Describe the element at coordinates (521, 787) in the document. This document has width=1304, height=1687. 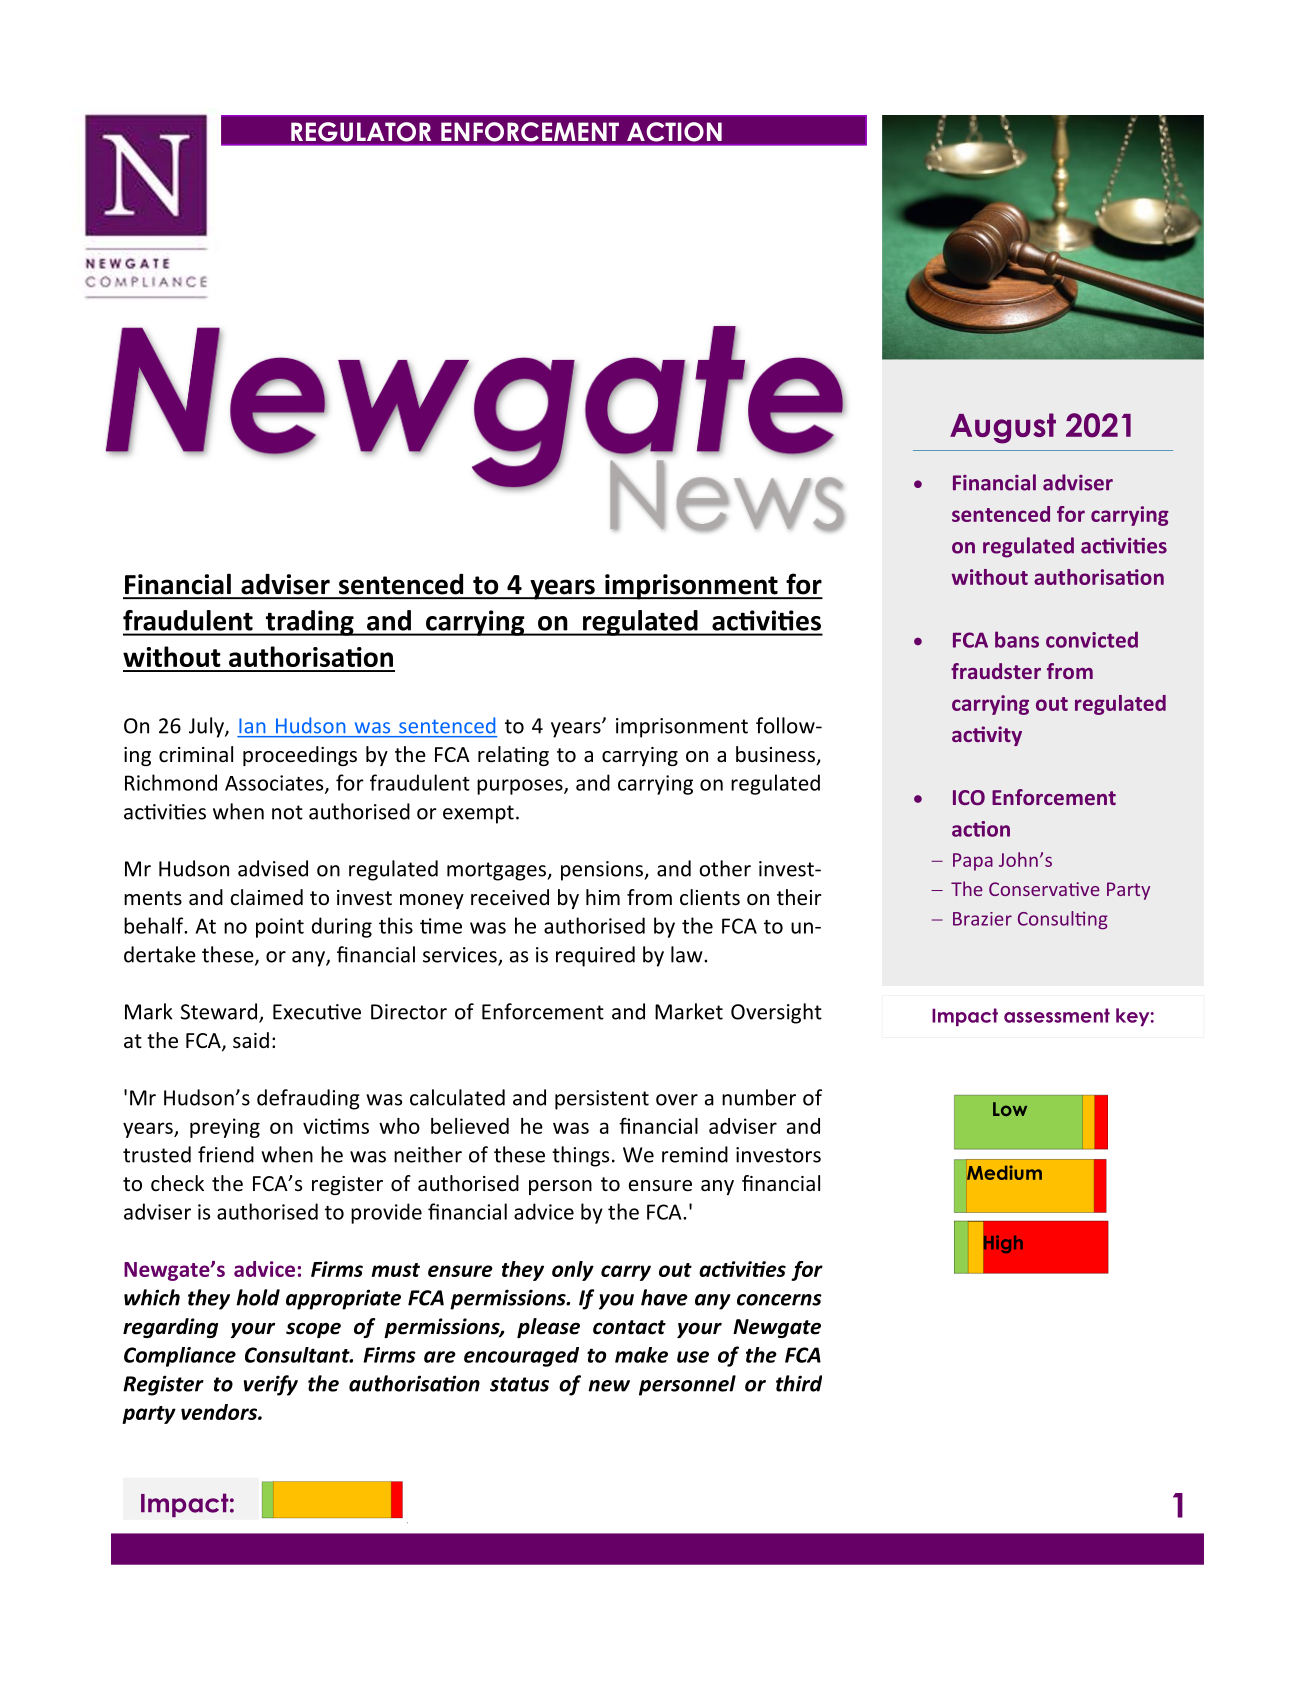
I see `purposes` at that location.
